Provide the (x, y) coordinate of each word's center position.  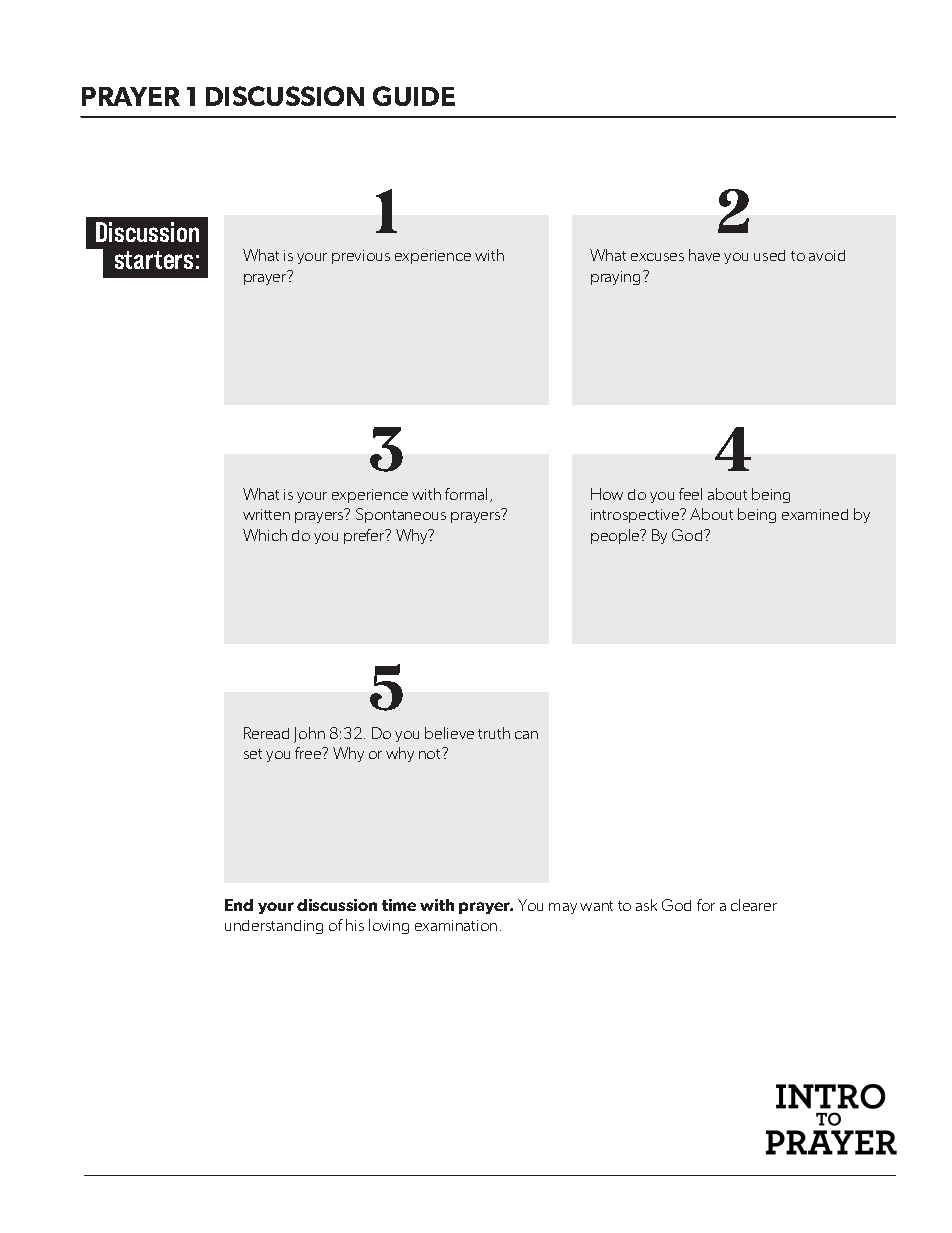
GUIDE (414, 96)
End (239, 905)
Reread (266, 733)
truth (494, 733)
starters (154, 260)
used (769, 255)
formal (466, 494)
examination (456, 925)
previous (361, 257)
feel (690, 494)
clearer (754, 905)
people (616, 536)
